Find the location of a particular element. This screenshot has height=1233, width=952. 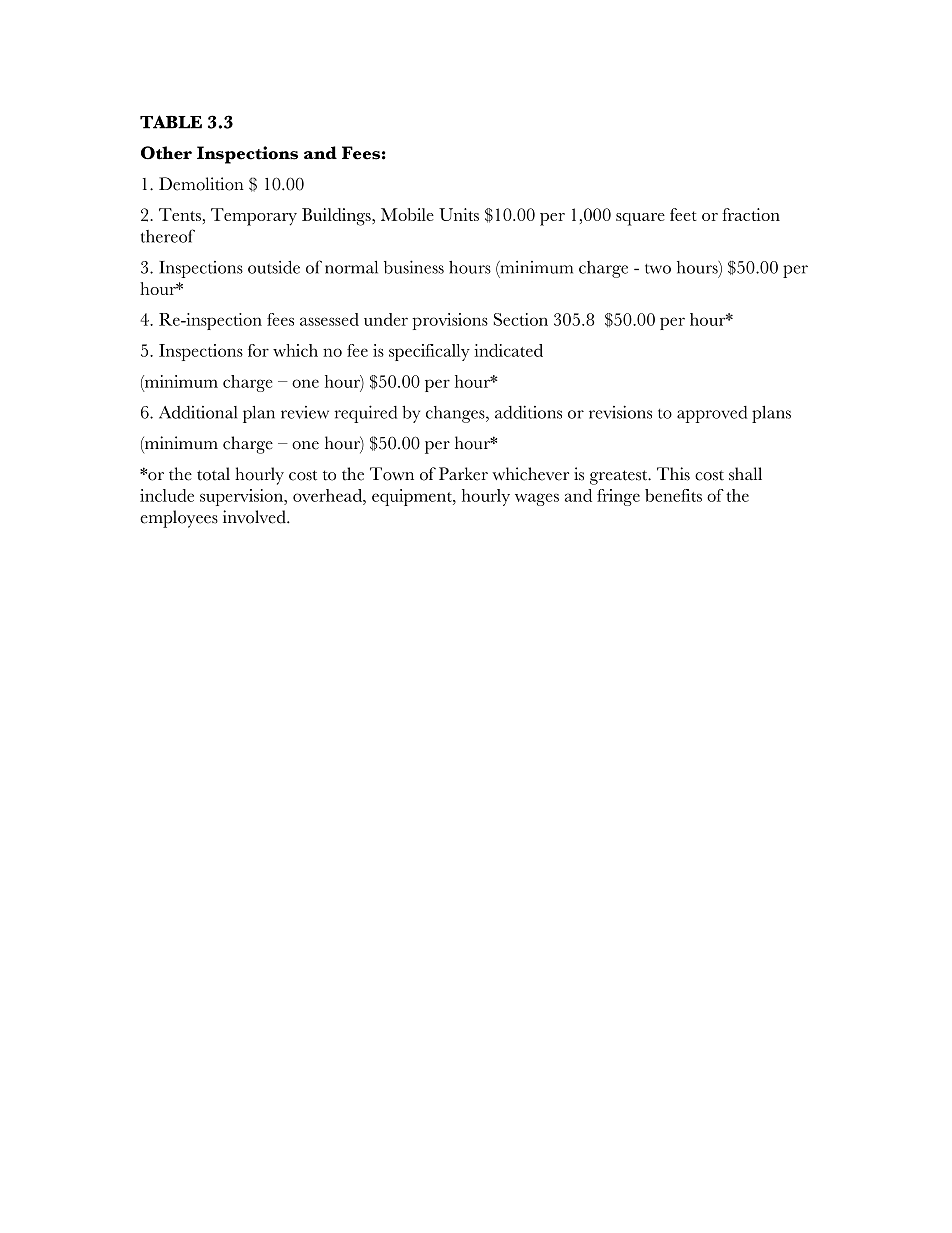

approved is located at coordinates (712, 414).
